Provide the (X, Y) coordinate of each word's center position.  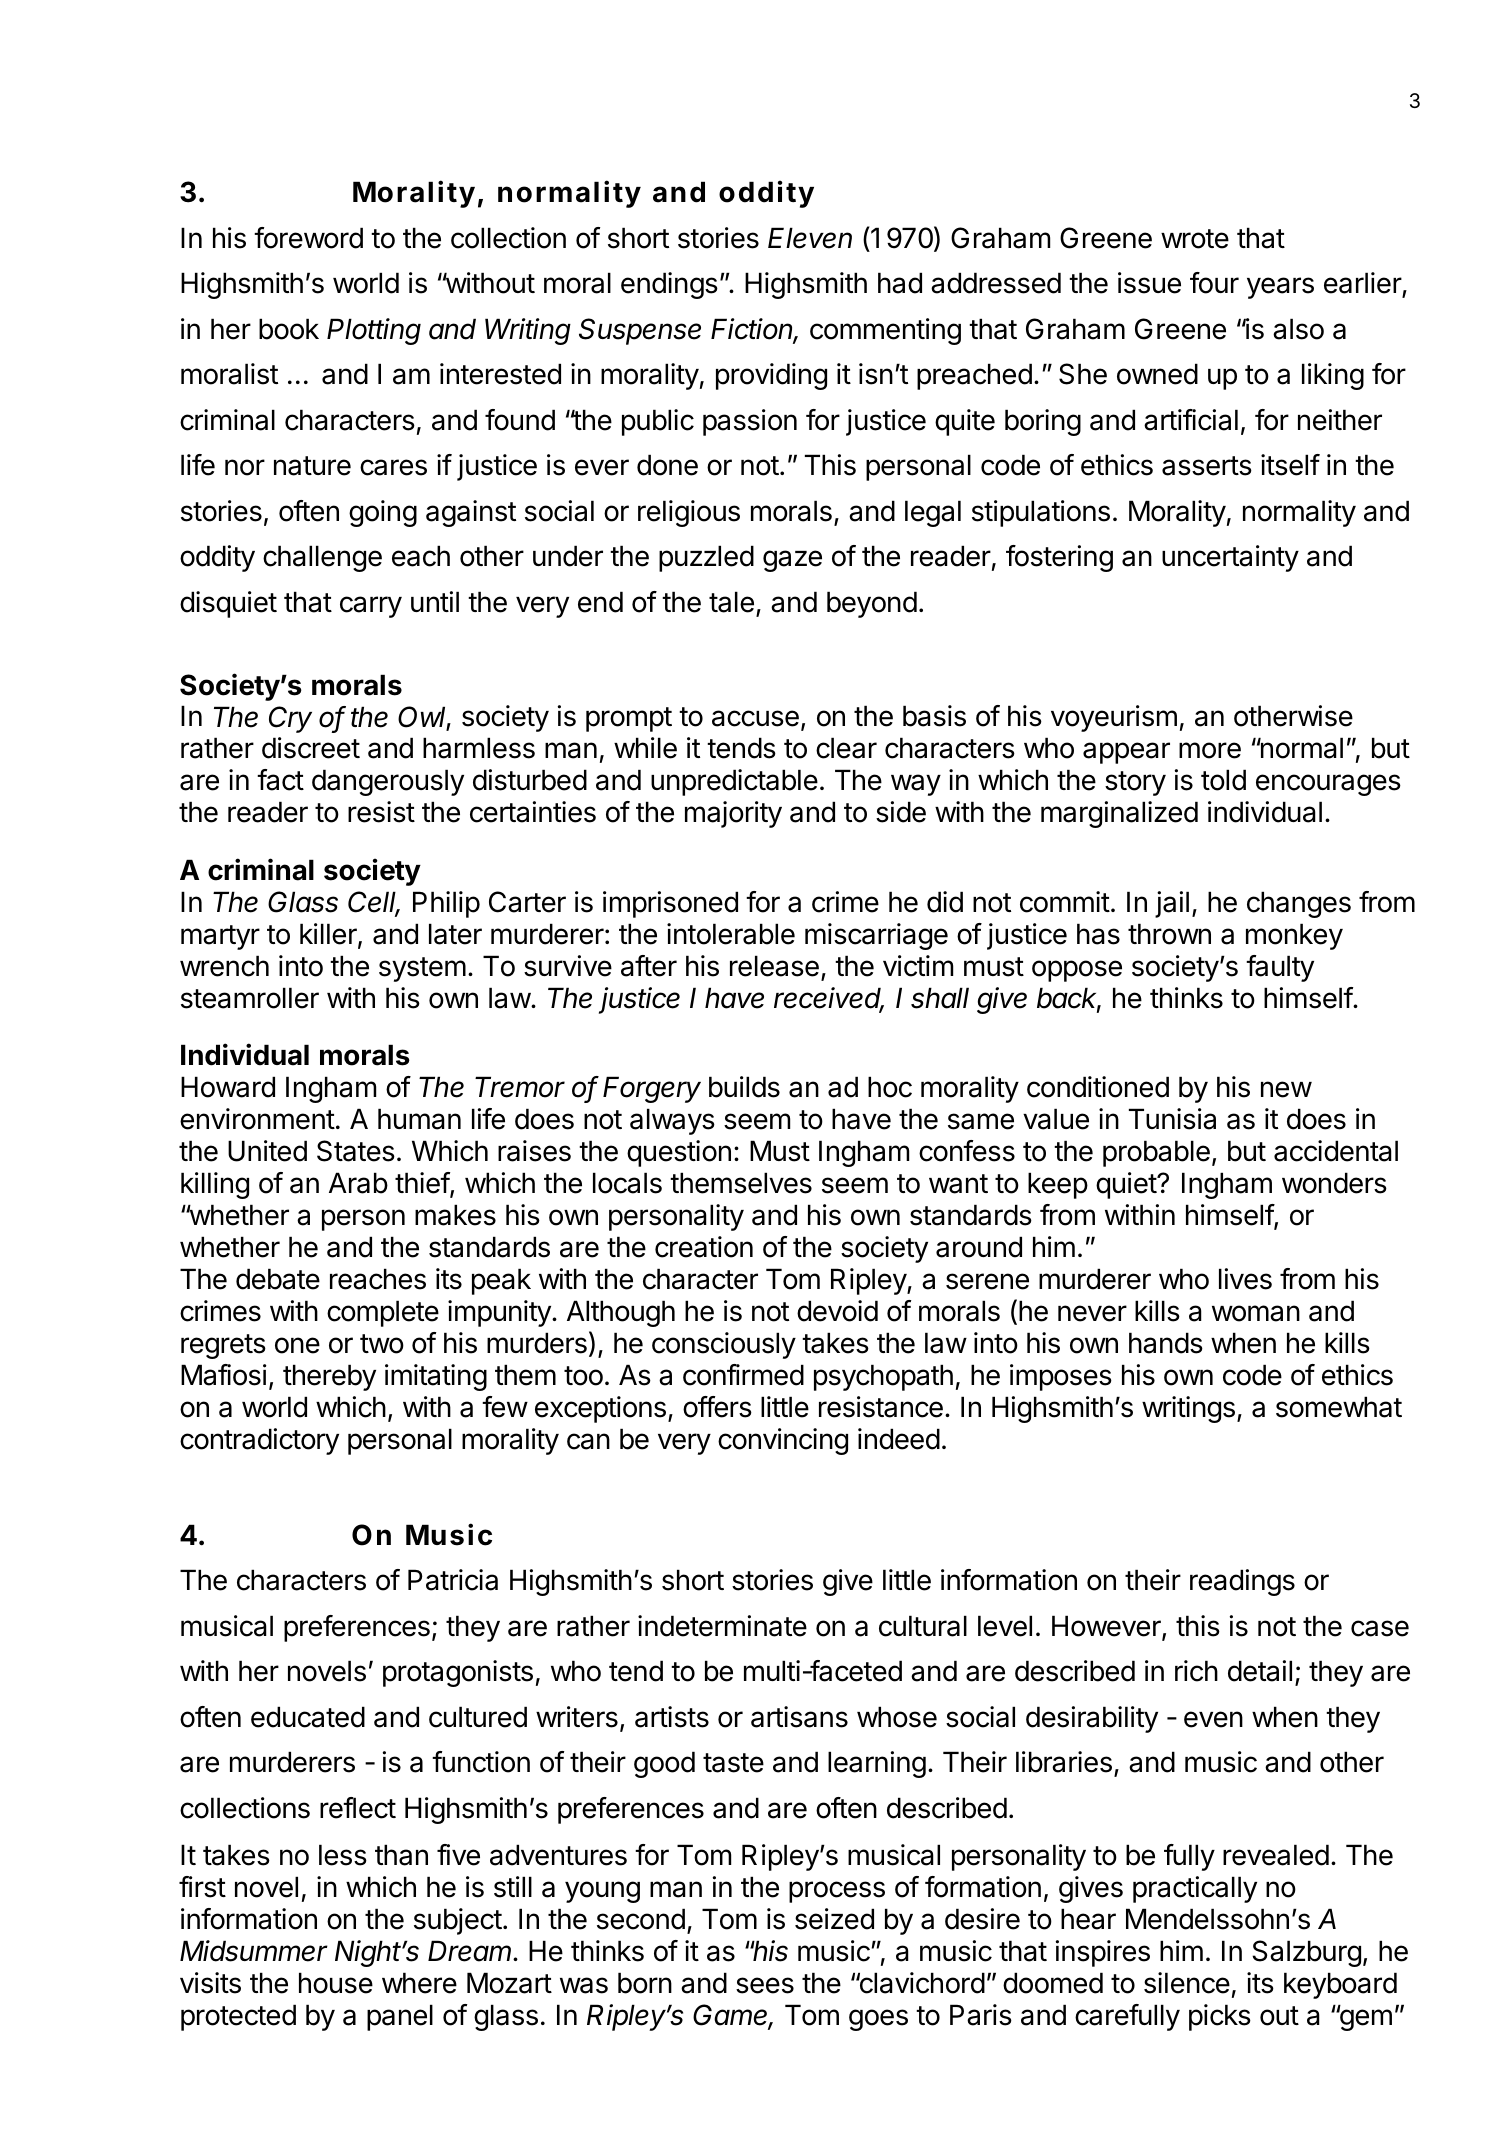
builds (744, 1087)
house (336, 1983)
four (1214, 283)
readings (1242, 1582)
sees (765, 1985)
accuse (755, 718)
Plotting (374, 331)
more (1210, 750)
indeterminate (722, 1626)
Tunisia (1172, 1119)
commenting (885, 331)
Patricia (453, 1580)
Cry (290, 719)
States (356, 1151)
